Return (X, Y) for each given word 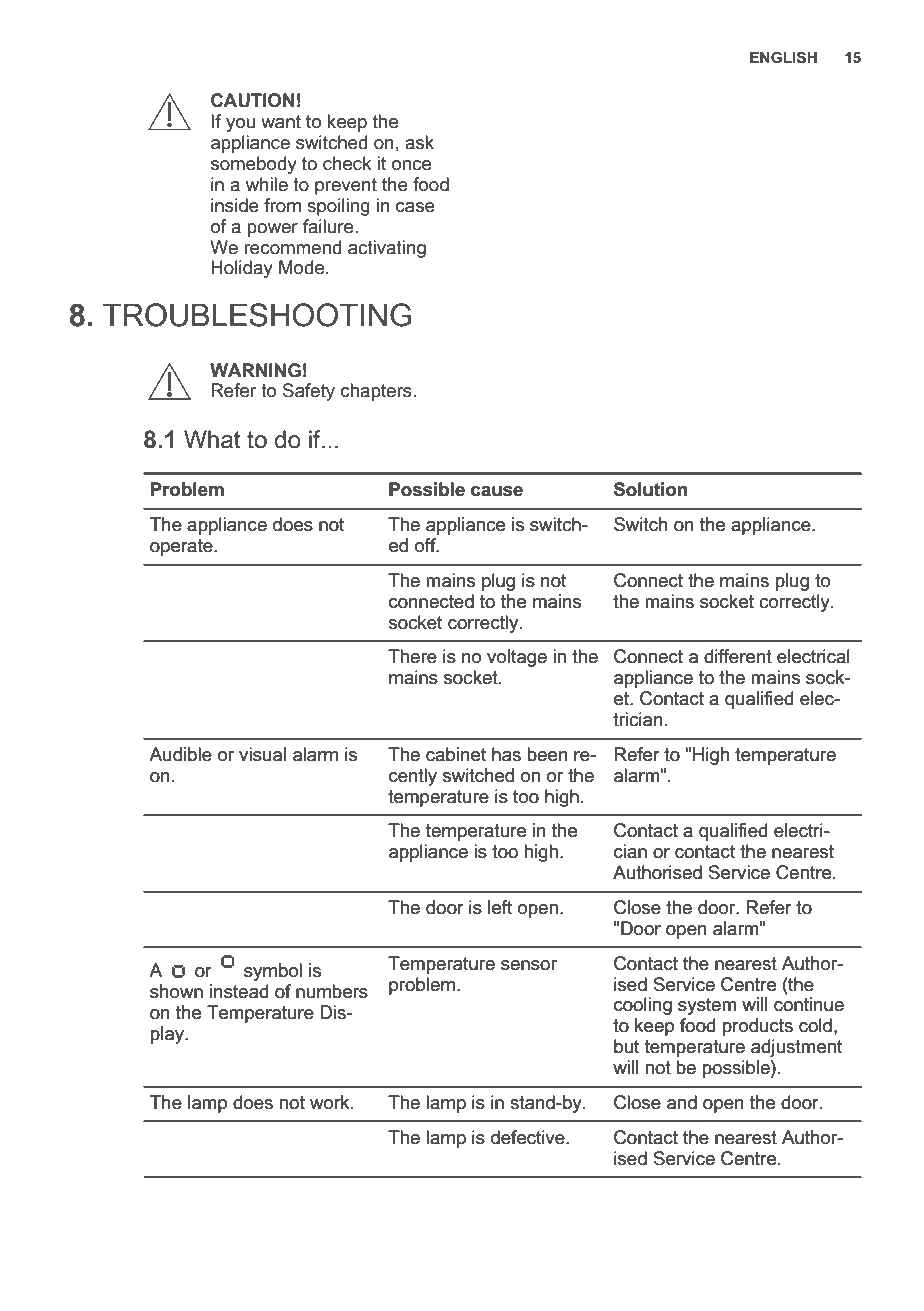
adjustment (796, 1048)
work (331, 1102)
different (738, 656)
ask (419, 142)
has (506, 754)
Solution (650, 489)
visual (262, 754)
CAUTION (252, 100)
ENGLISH (783, 57)
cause (497, 491)
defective (529, 1137)
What (212, 439)
